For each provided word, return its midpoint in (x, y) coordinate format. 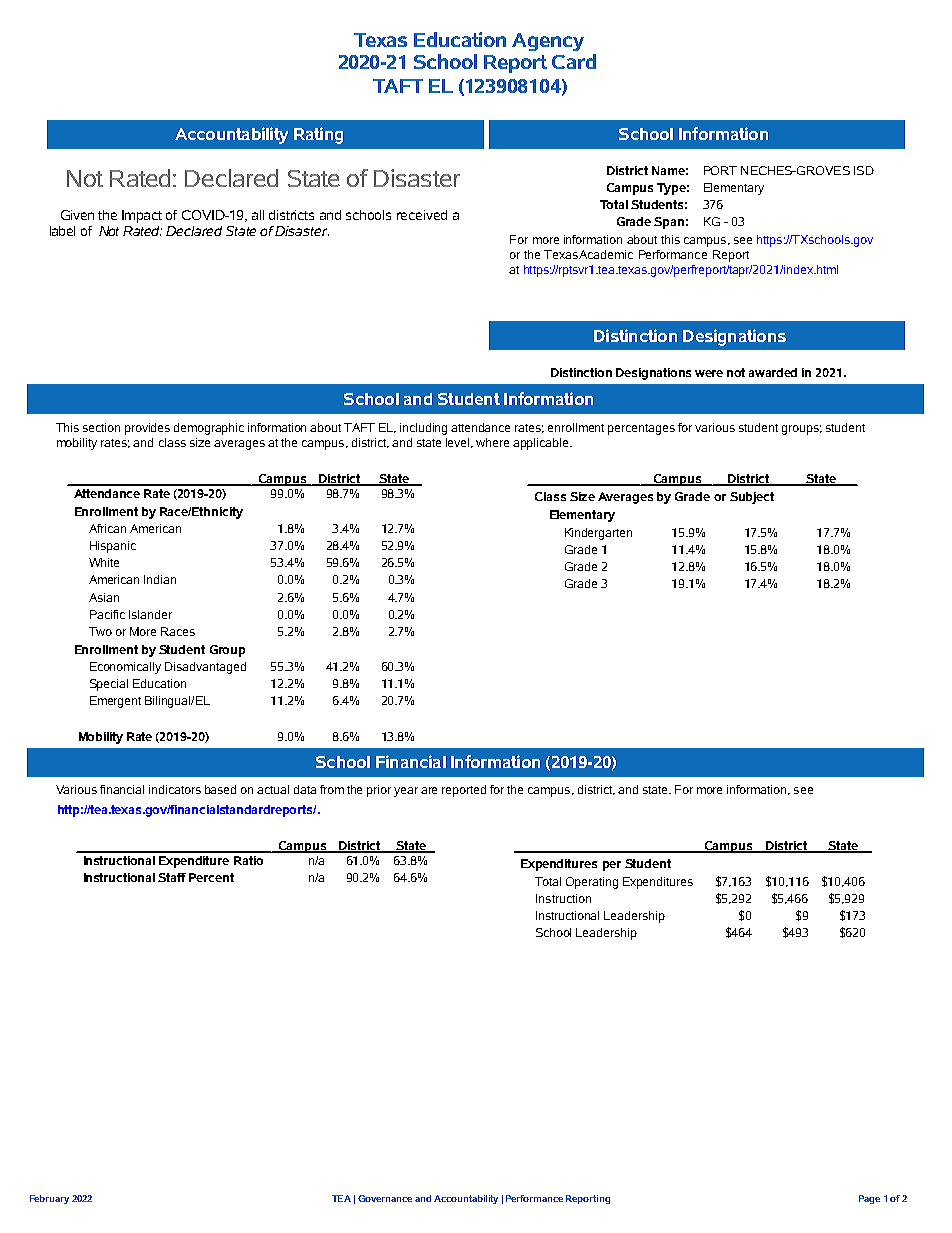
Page (869, 1199)
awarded (773, 372)
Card (574, 61)
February (49, 1199)
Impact (142, 216)
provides (147, 429)
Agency (548, 42)
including (423, 429)
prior (379, 791)
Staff (172, 877)
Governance (385, 1198)
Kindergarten (598, 534)
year (406, 792)
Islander (150, 614)
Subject (752, 498)
